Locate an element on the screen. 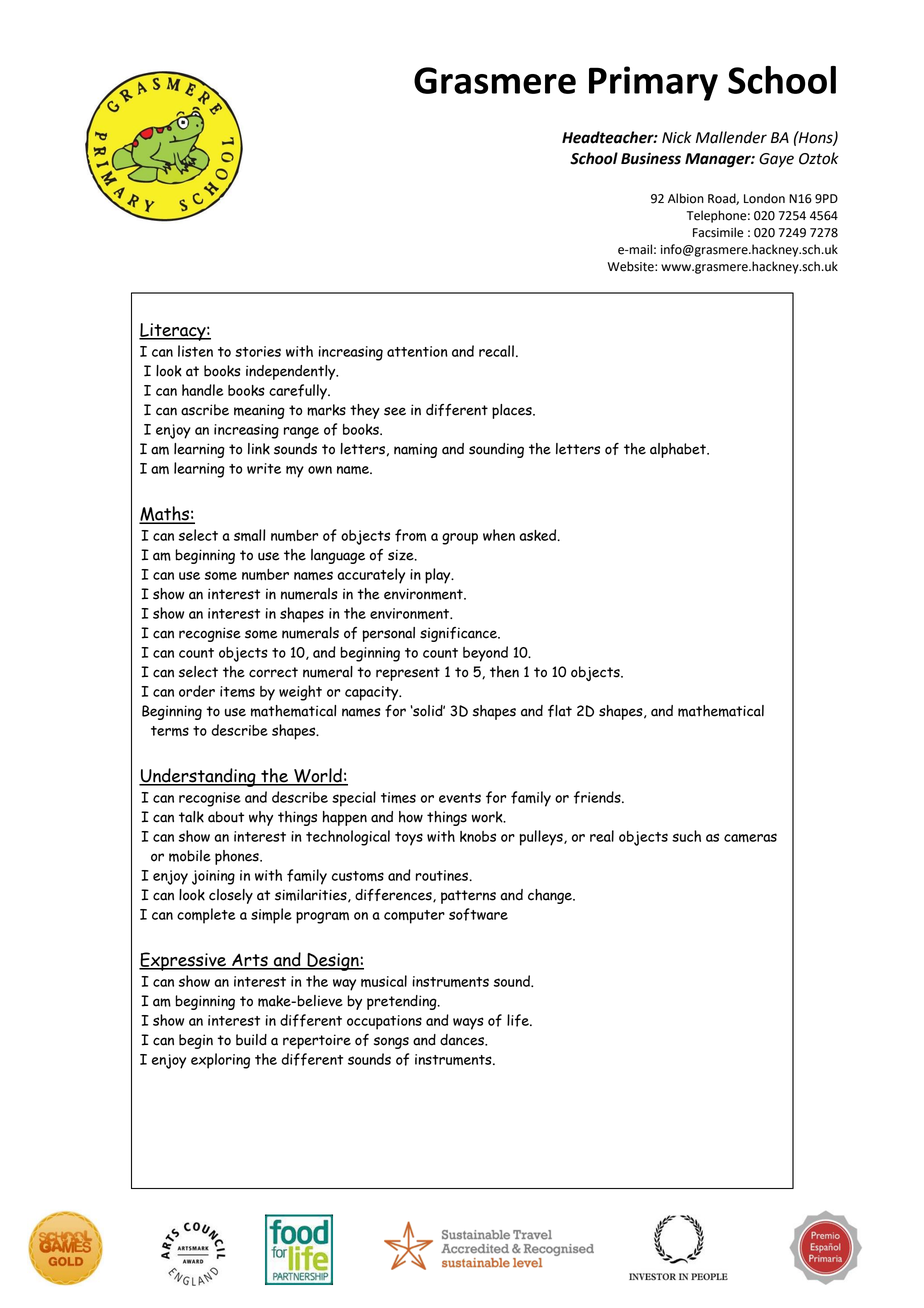 The height and width of the screenshot is (1308, 924). then is located at coordinates (504, 672).
